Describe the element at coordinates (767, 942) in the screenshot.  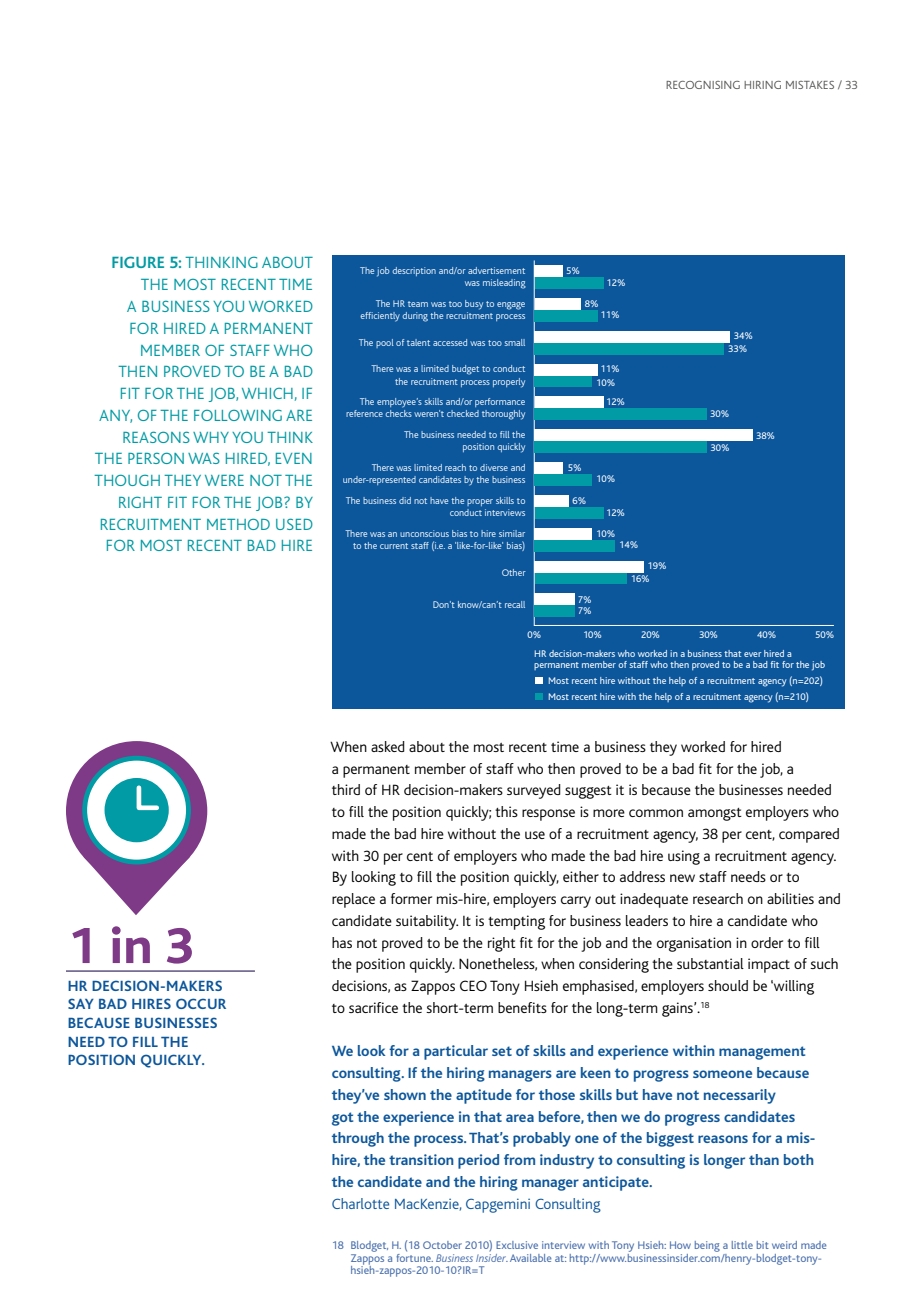
I see `order` at that location.
